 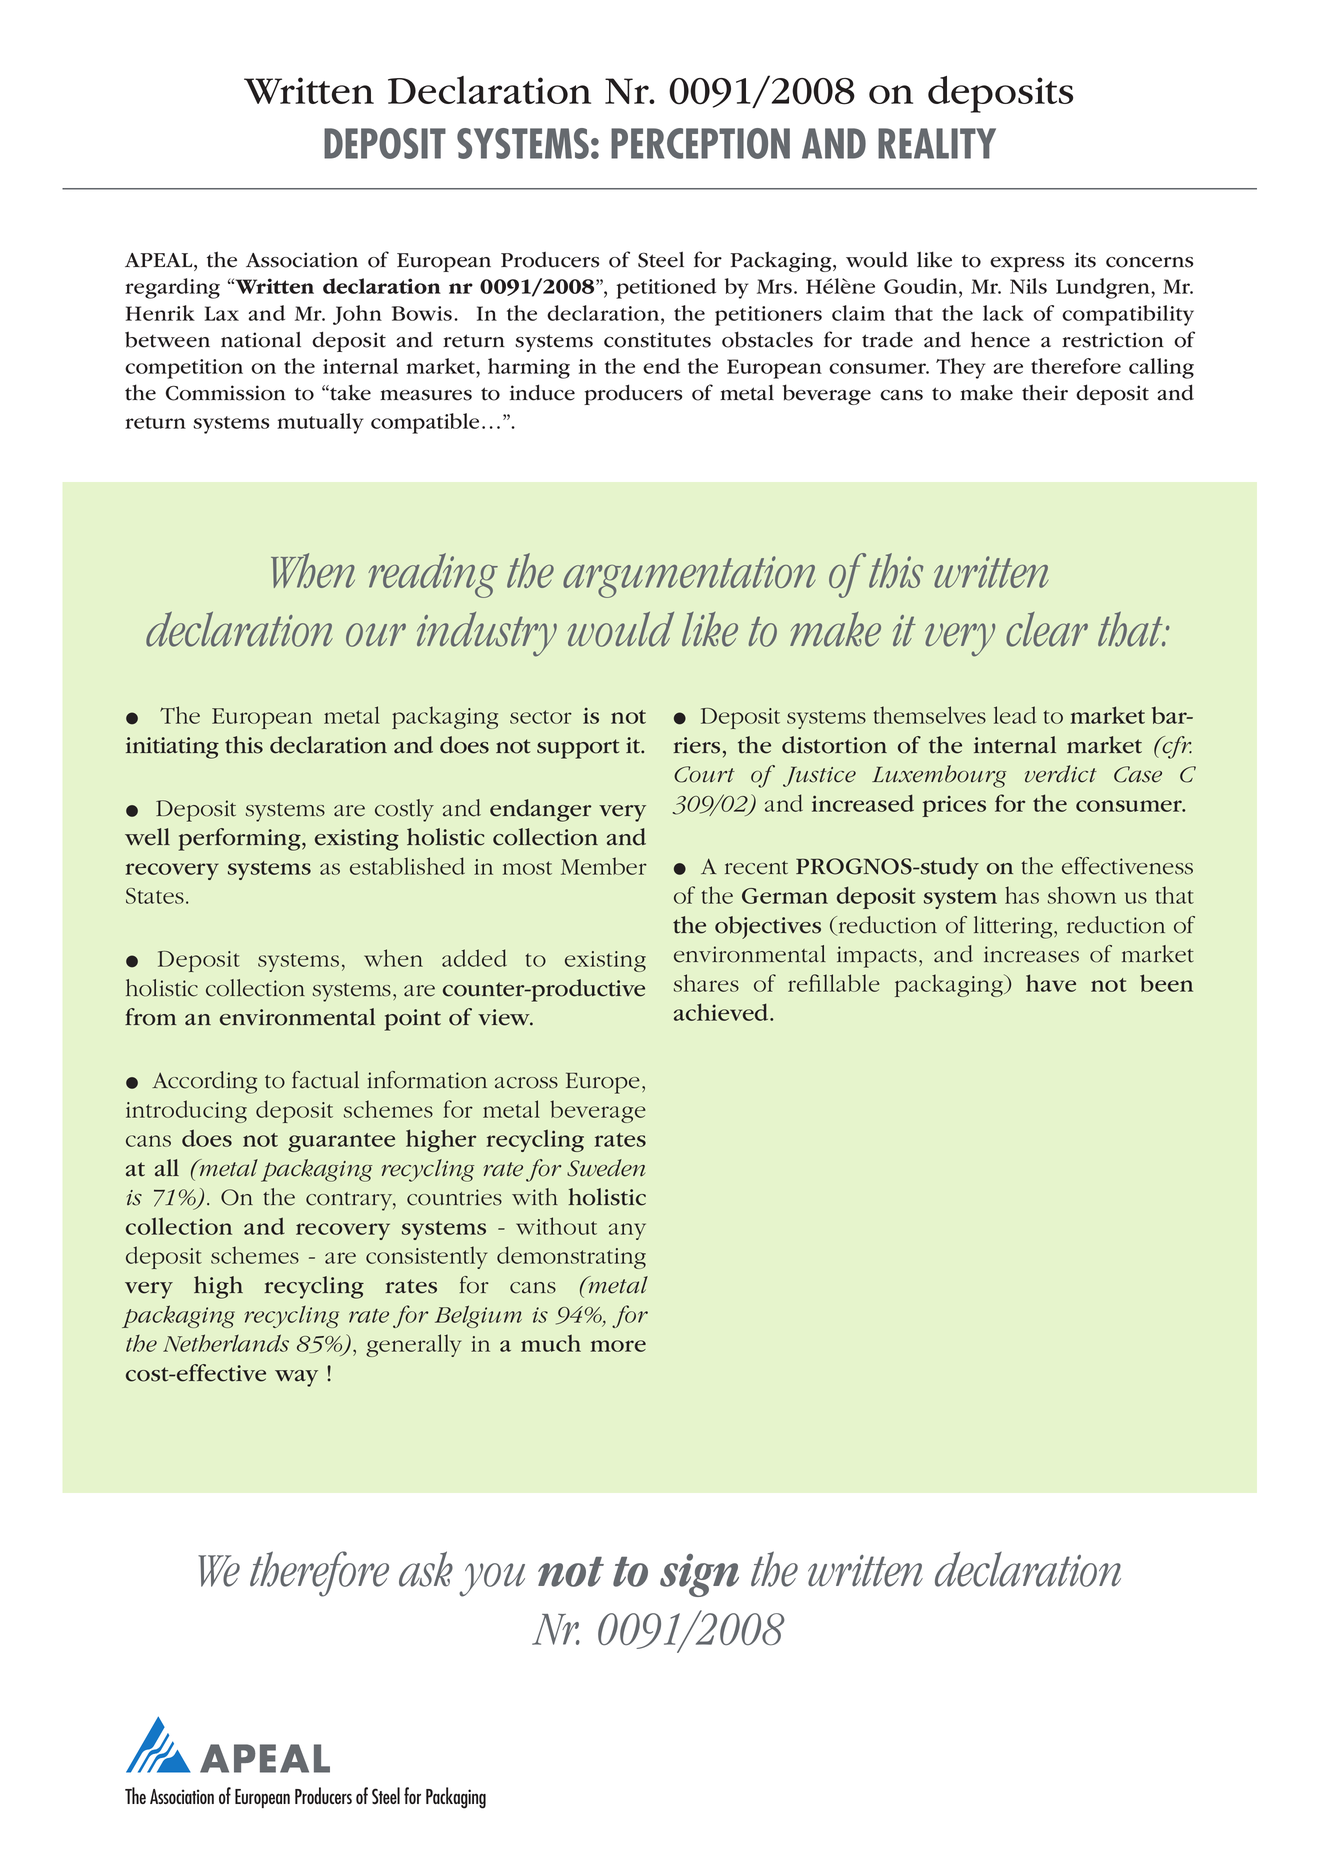 What do you see at coordinates (426, 1569) in the screenshot?
I see `ask` at bounding box center [426, 1569].
